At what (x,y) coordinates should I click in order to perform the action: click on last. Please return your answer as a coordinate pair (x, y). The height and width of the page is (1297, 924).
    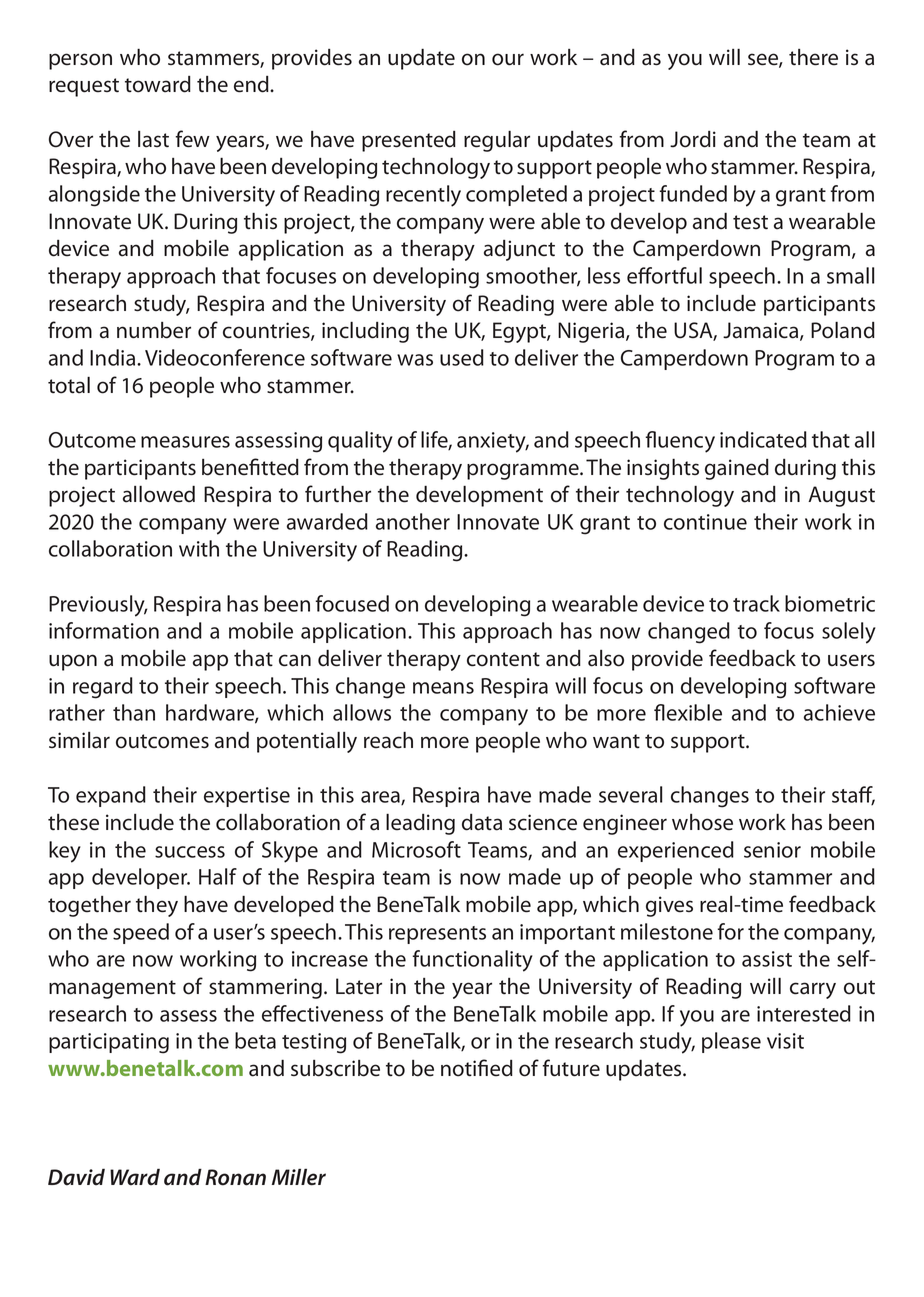
    Looking at the image, I should click on (153, 139).
